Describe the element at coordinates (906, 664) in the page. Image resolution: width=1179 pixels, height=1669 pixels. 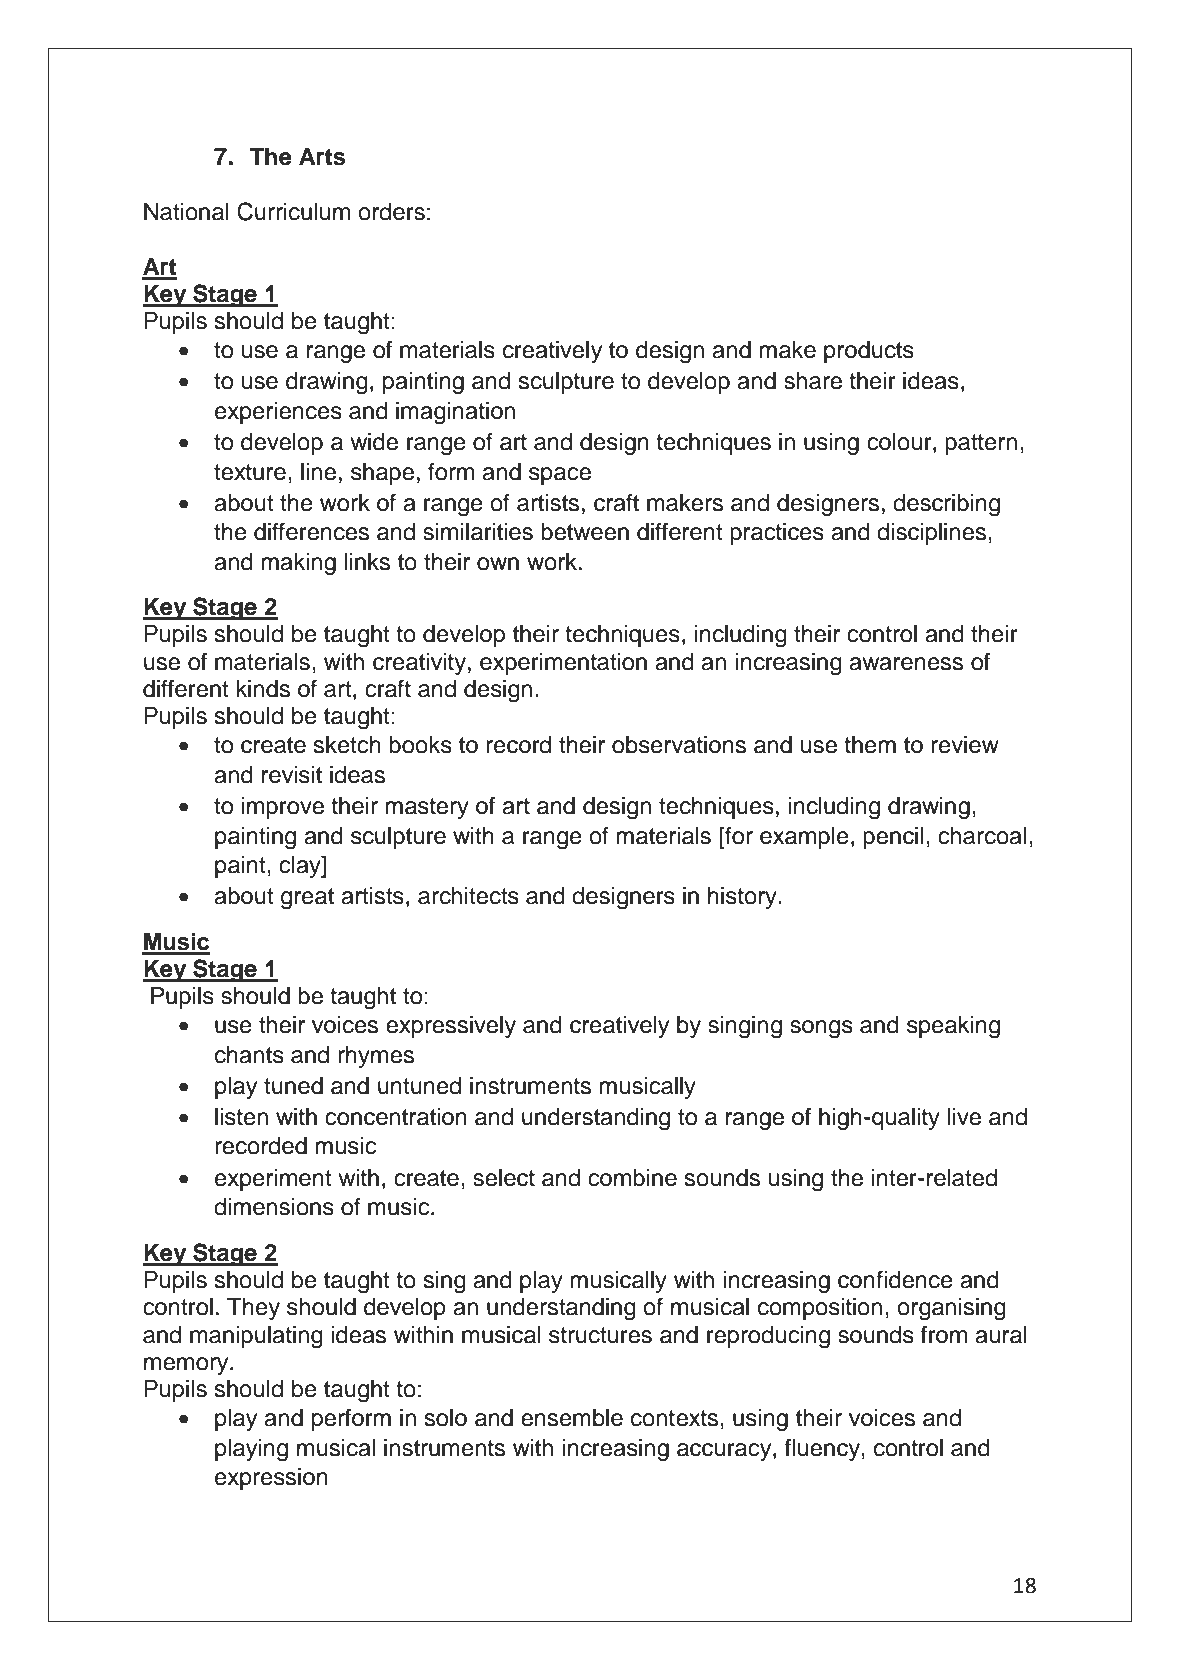
I see `awareness` at that location.
